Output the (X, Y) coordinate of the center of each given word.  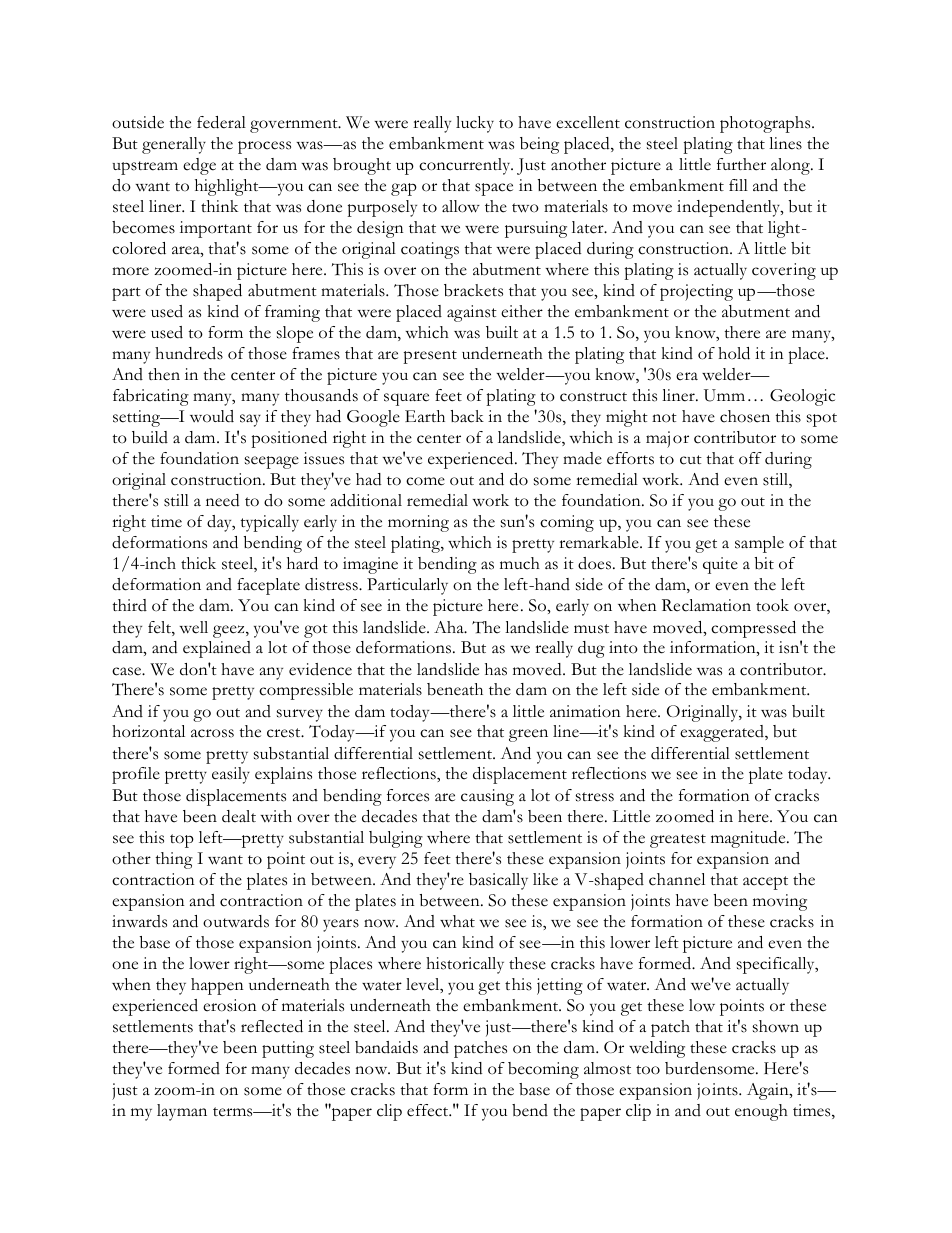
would (212, 416)
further (741, 164)
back (467, 416)
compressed (753, 629)
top (182, 841)
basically (498, 881)
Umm (724, 395)
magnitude (749, 839)
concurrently (466, 166)
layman (182, 1112)
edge (199, 166)
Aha (450, 627)
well (193, 627)
